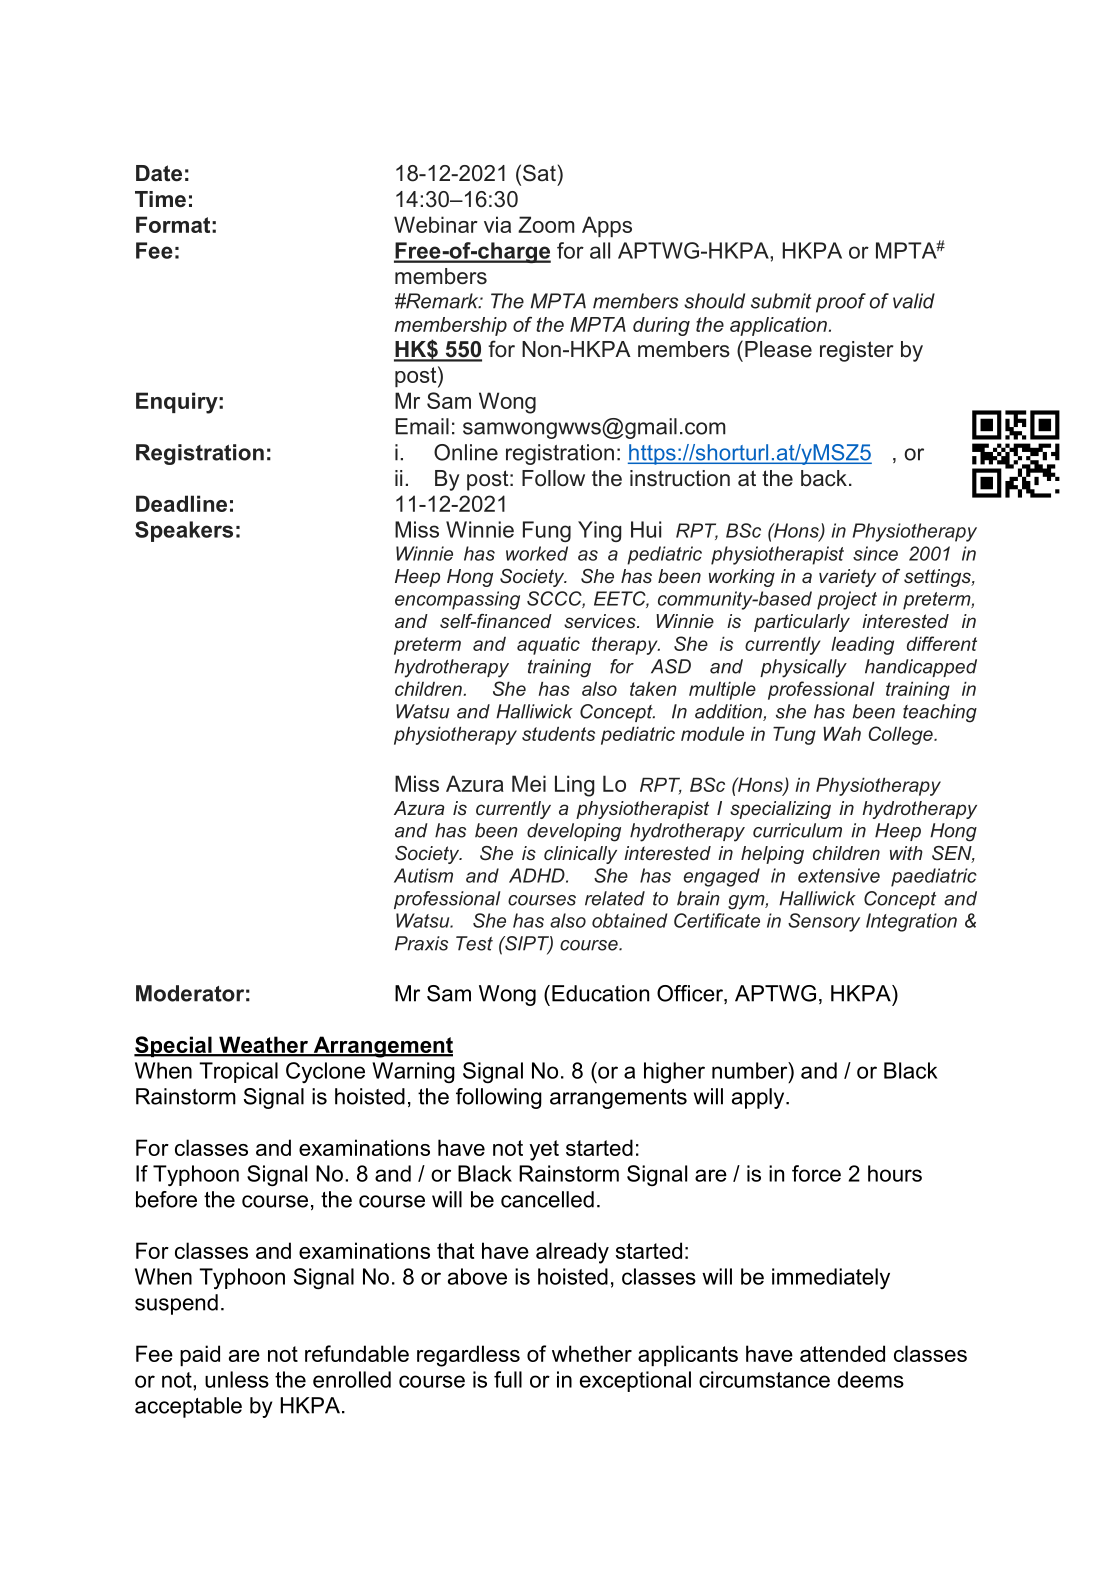 The height and width of the screenshot is (1572, 1111). What do you see at coordinates (237, 1379) in the screenshot?
I see `unless` at bounding box center [237, 1379].
